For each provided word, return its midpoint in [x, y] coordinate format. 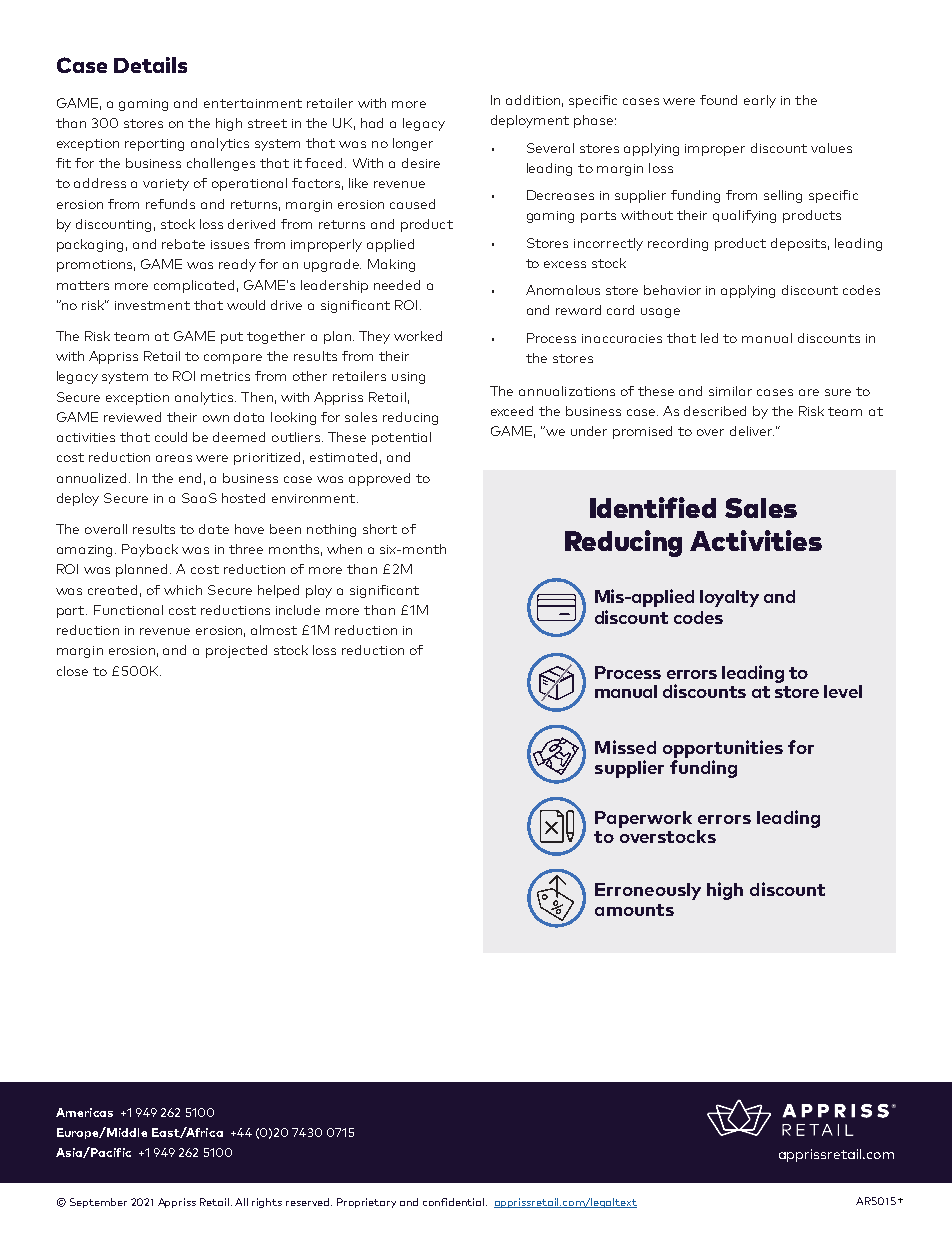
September [98, 1203]
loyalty [729, 598]
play [319, 591]
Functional [128, 610]
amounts [634, 910]
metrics [225, 376]
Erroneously [648, 891]
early [760, 101]
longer [413, 144]
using [408, 378]
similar [730, 391]
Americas [84, 1112]
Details [150, 65]
